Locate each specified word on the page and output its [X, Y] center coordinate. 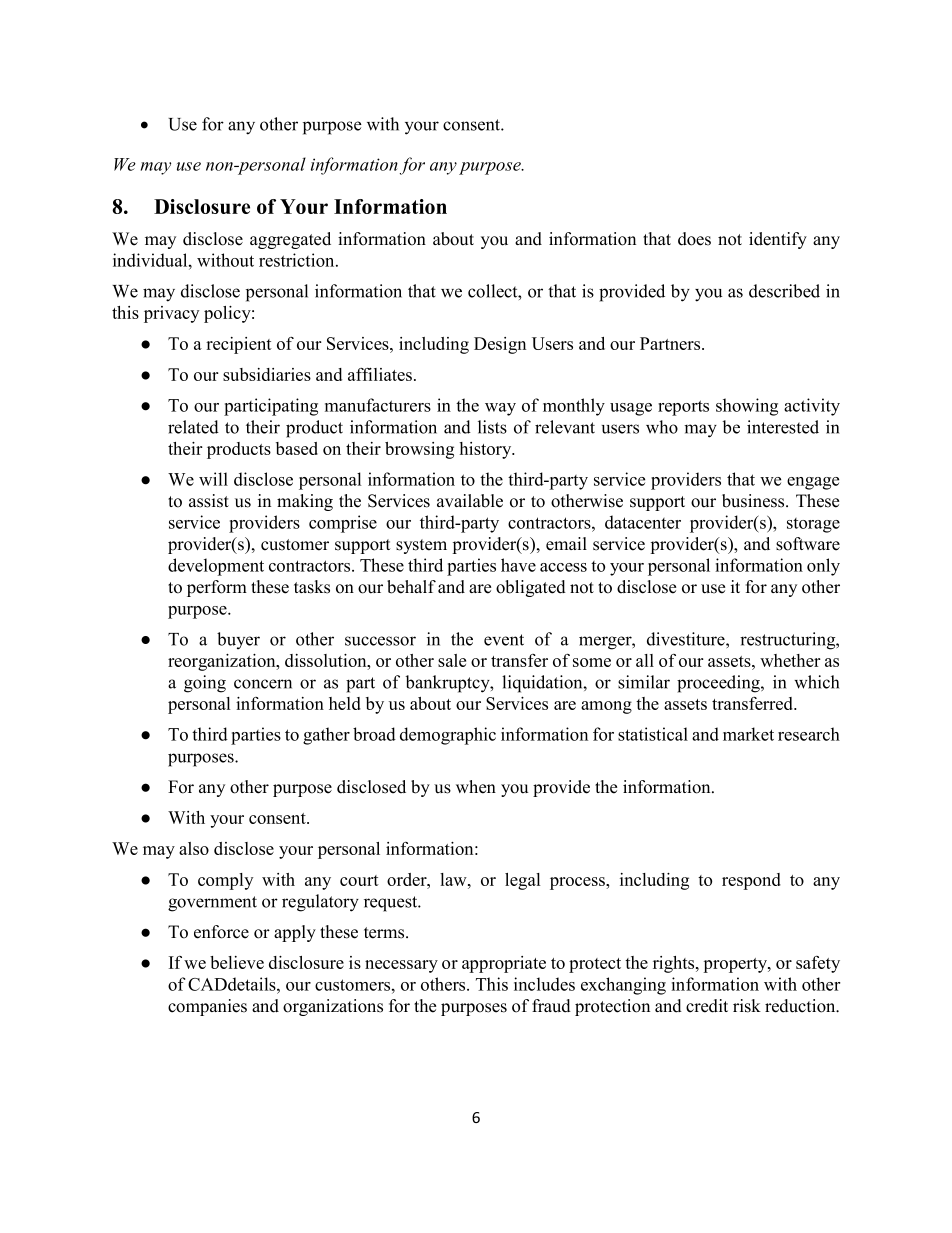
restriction [298, 260]
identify [778, 240]
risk [747, 1006]
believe [237, 962]
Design [500, 345]
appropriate [504, 964]
